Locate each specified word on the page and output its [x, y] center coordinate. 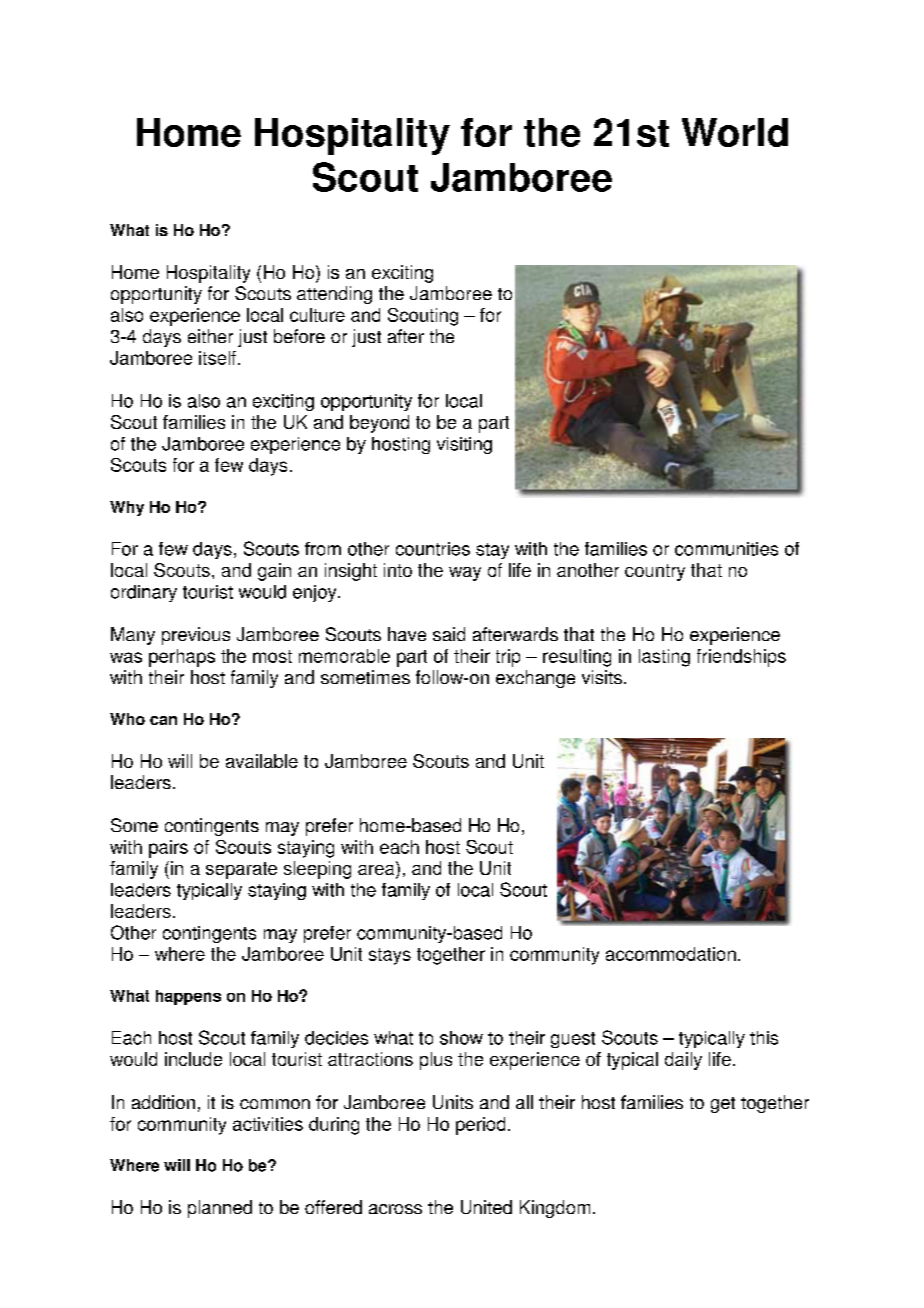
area [377, 870]
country [655, 572]
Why [127, 508]
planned [220, 1209]
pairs [168, 849]
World [735, 132]
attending [334, 295]
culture [317, 315]
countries [433, 549]
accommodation [671, 954]
